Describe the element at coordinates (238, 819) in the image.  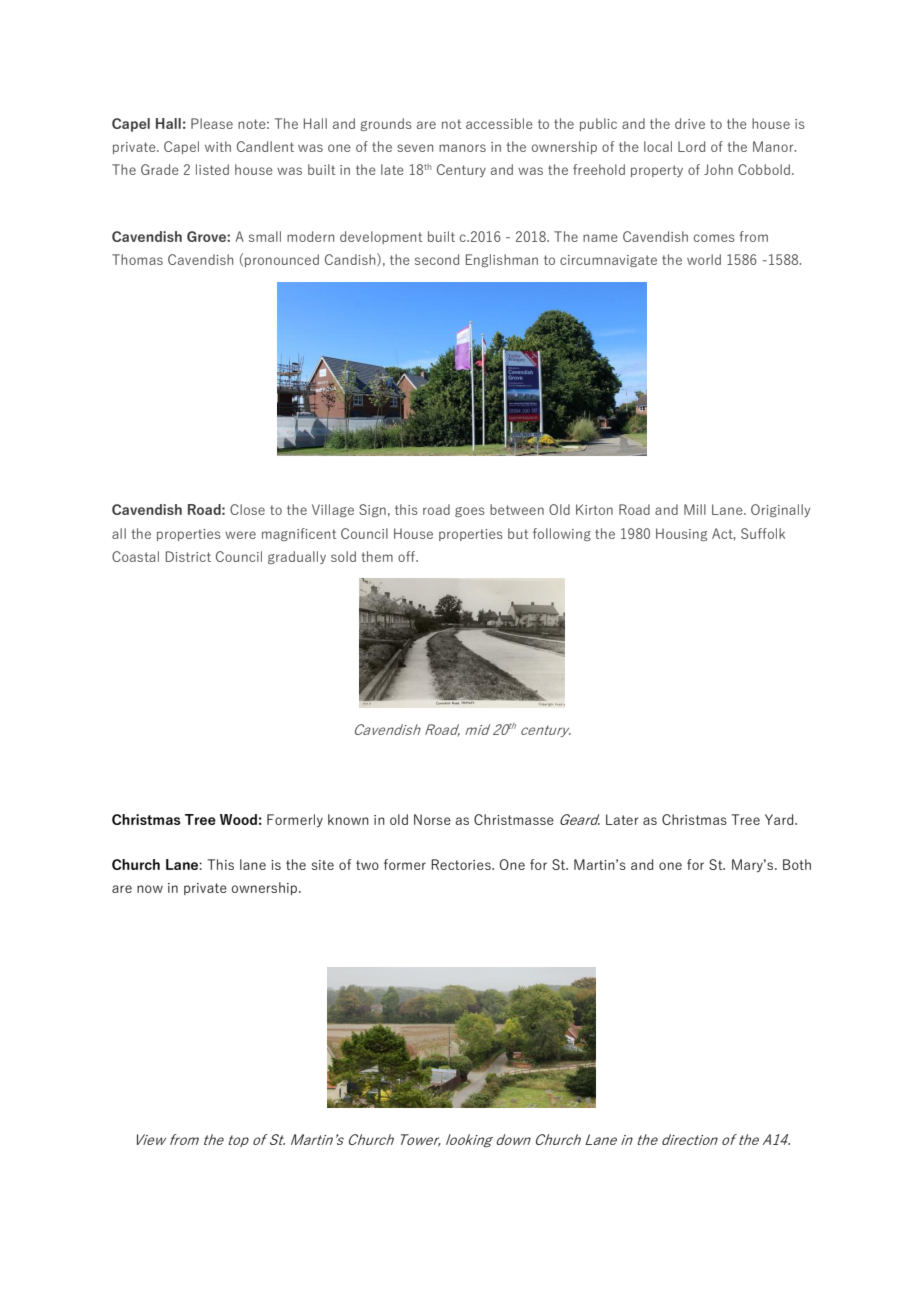
I see `Wood` at that location.
